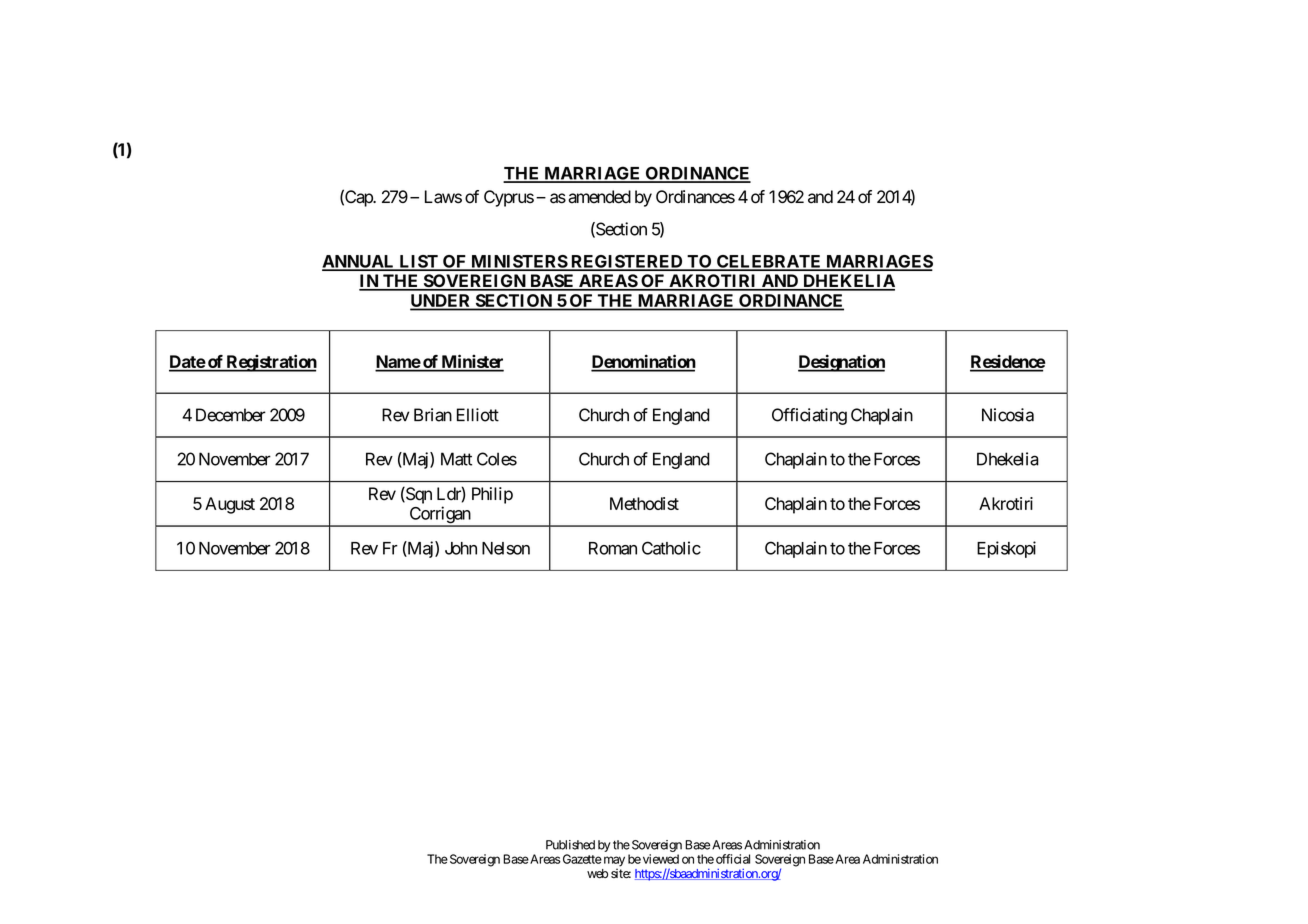 Image resolution: width=1308 pixels, height=924 pixels. Describe the element at coordinates (478, 415) in the image. I see `Elliott` at that location.
